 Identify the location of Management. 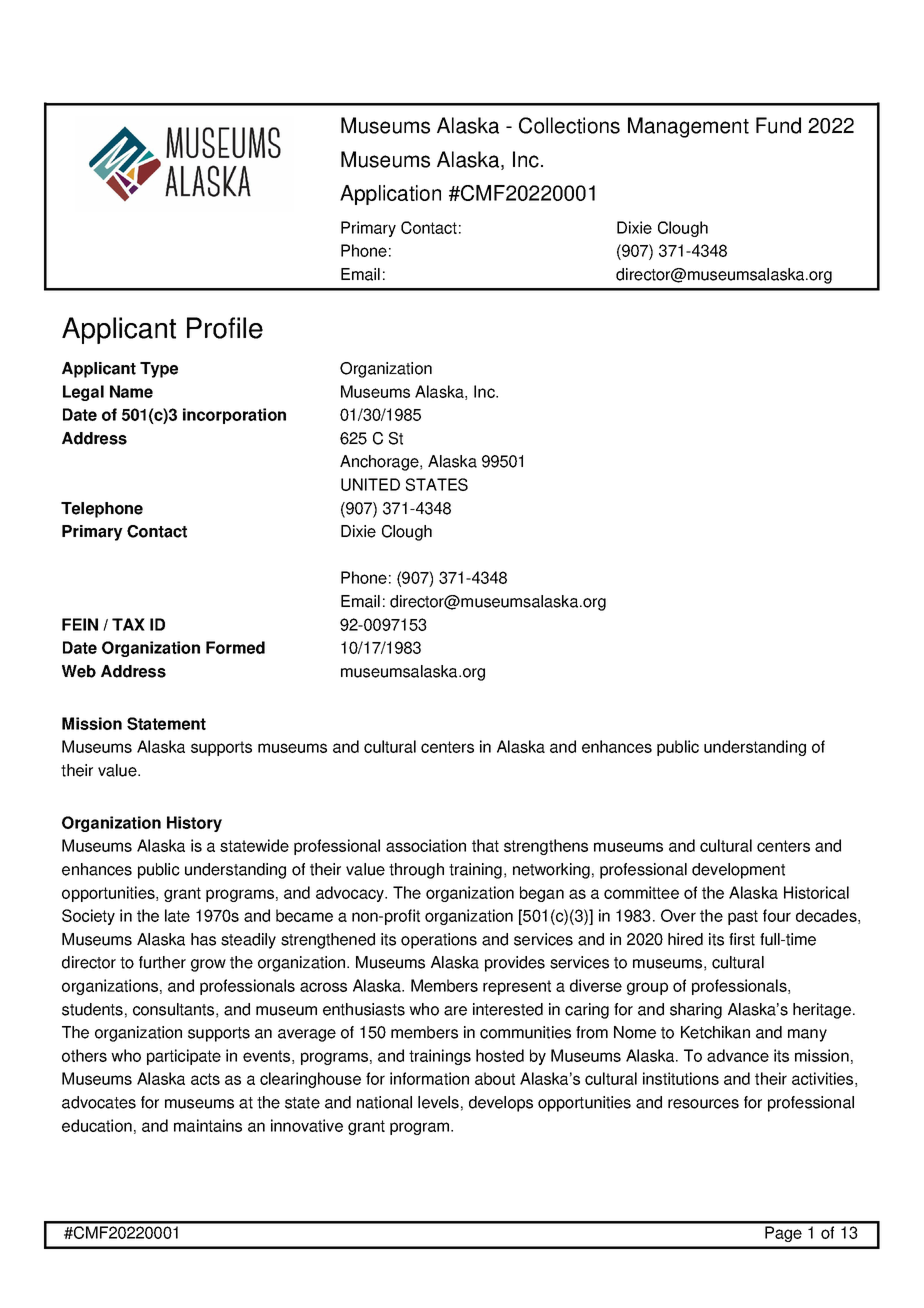
(688, 127).
